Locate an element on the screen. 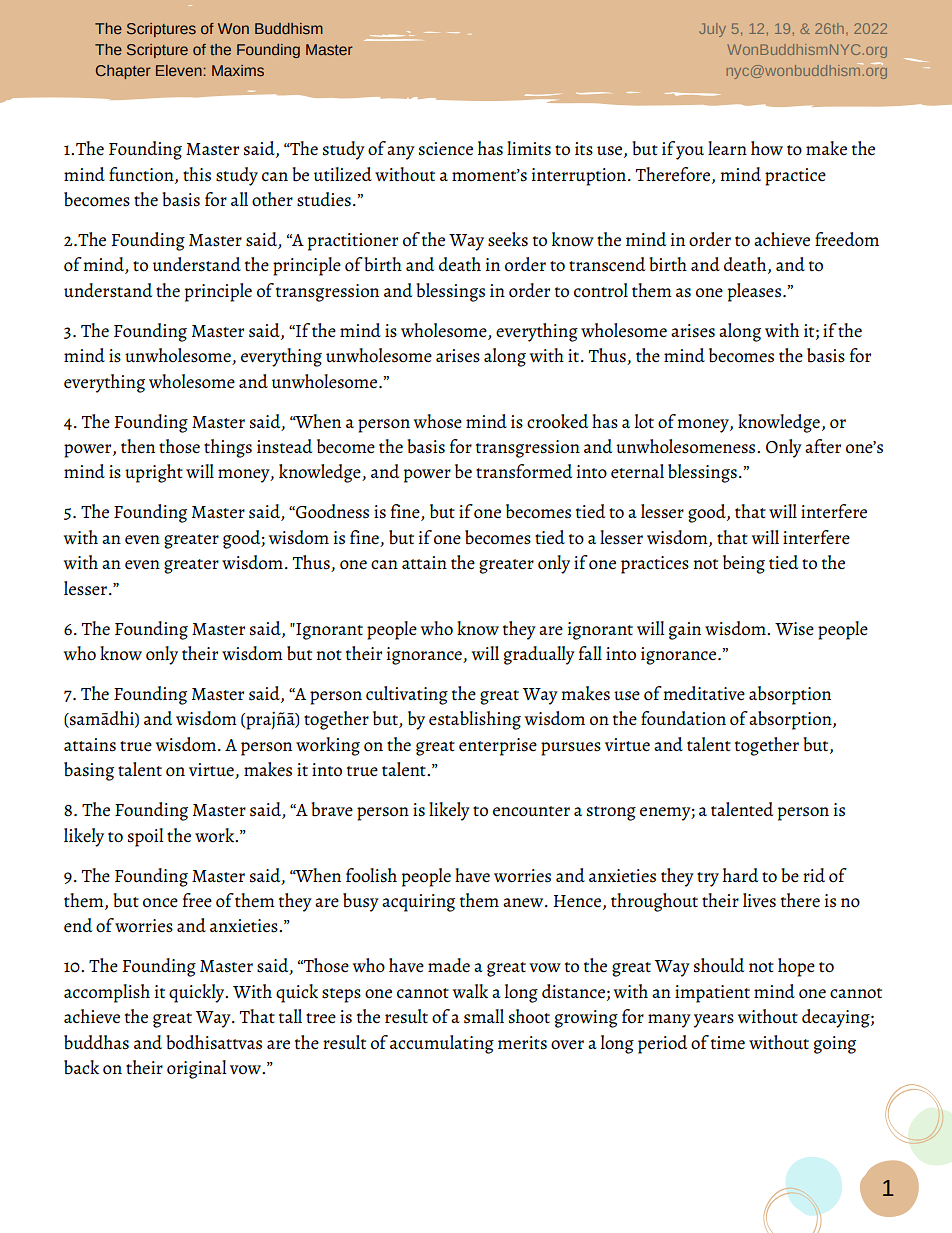  accumulating is located at coordinates (442, 1044).
